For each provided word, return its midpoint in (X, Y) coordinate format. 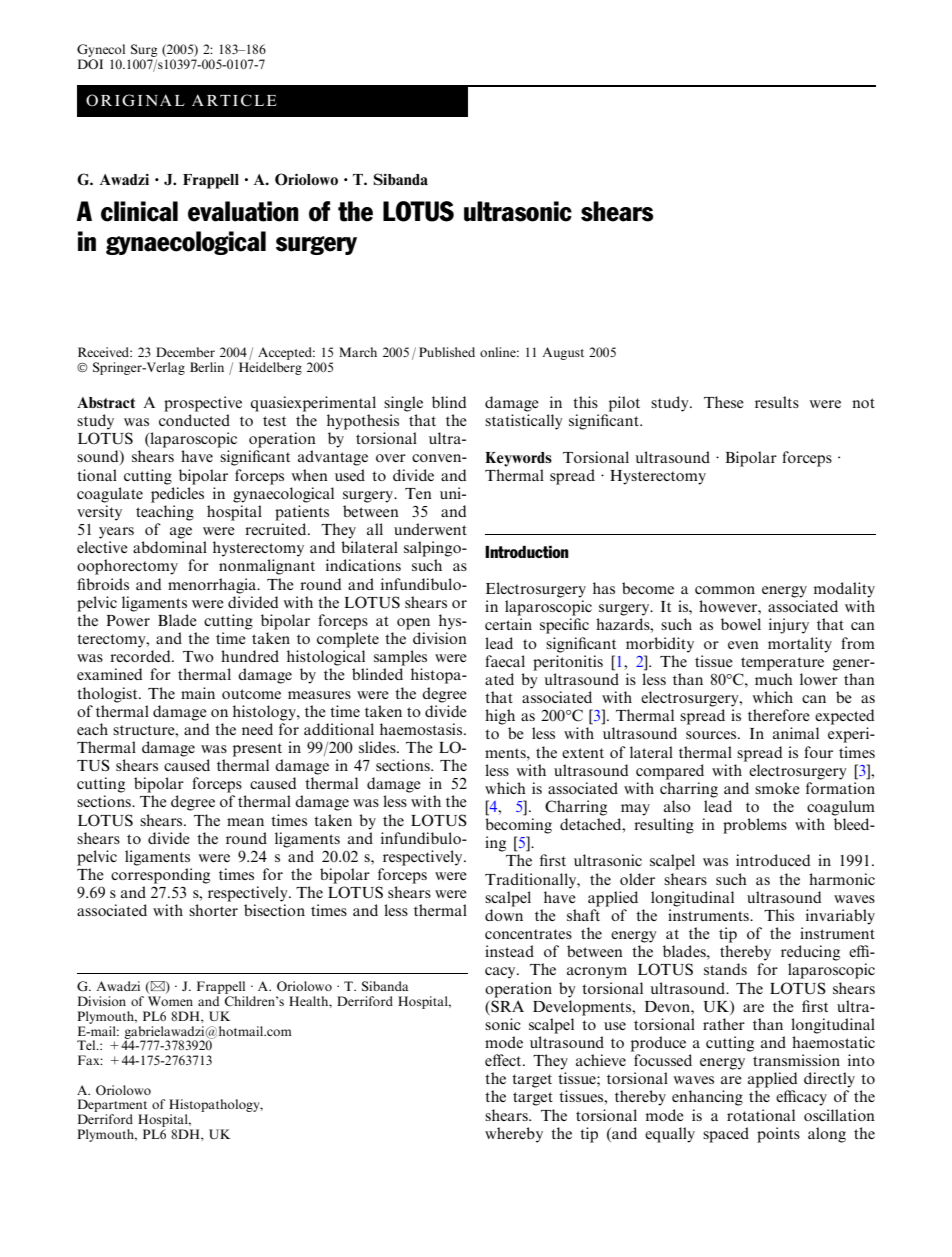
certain (508, 624)
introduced (773, 860)
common (725, 590)
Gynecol (101, 52)
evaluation (243, 211)
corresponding (160, 876)
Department (113, 1107)
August (563, 353)
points (778, 1135)
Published (447, 352)
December (185, 352)
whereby (514, 1135)
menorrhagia (213, 586)
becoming (518, 826)
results (777, 402)
